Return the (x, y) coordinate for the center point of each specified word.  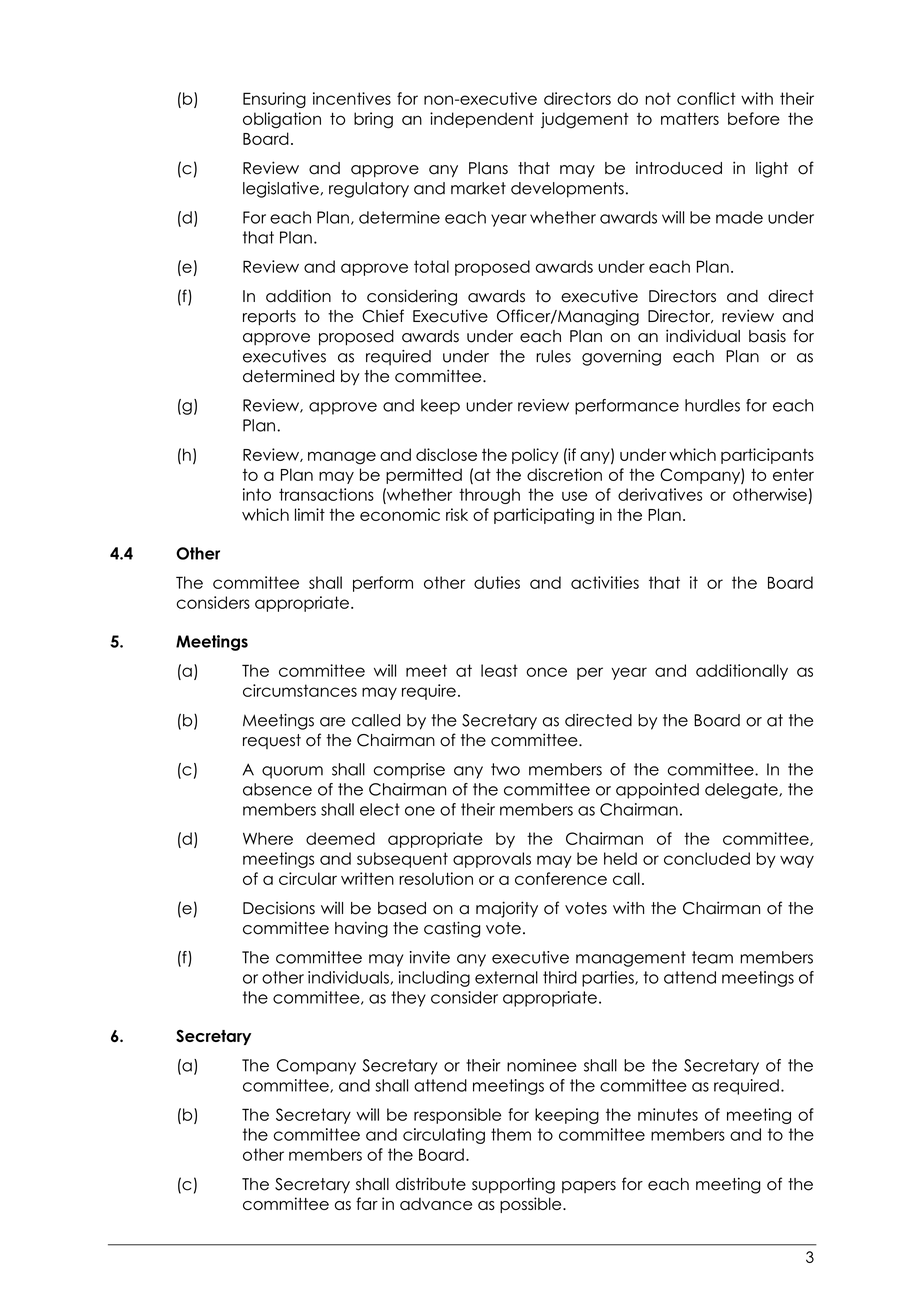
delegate (742, 791)
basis (767, 336)
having (361, 929)
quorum (292, 772)
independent (482, 120)
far (367, 1203)
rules (553, 356)
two (505, 769)
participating (544, 516)
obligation (282, 120)
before (754, 118)
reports (269, 318)
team (712, 957)
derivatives (660, 494)
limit (310, 514)
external (506, 977)
